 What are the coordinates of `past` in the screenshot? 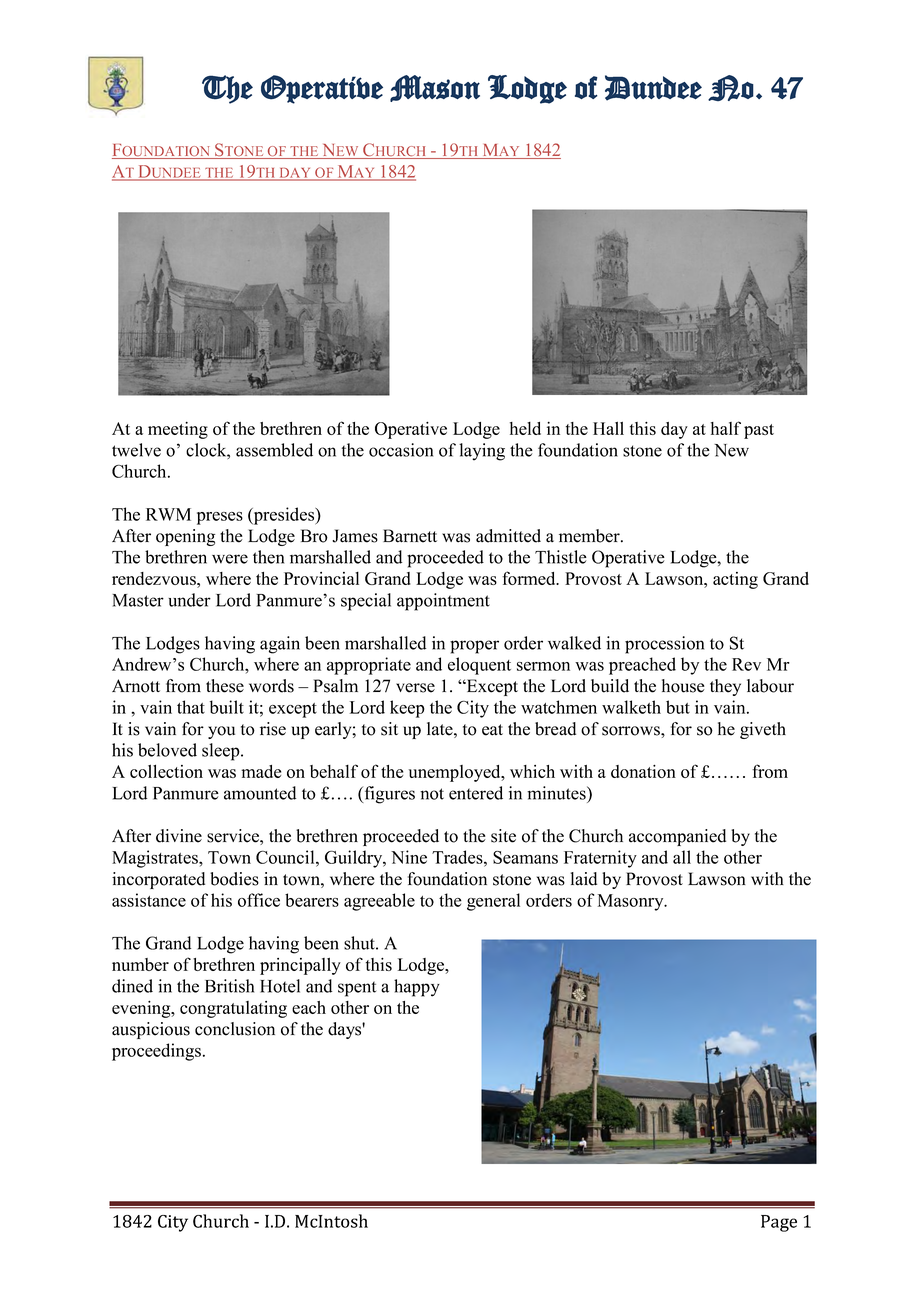 It's located at (759, 431).
